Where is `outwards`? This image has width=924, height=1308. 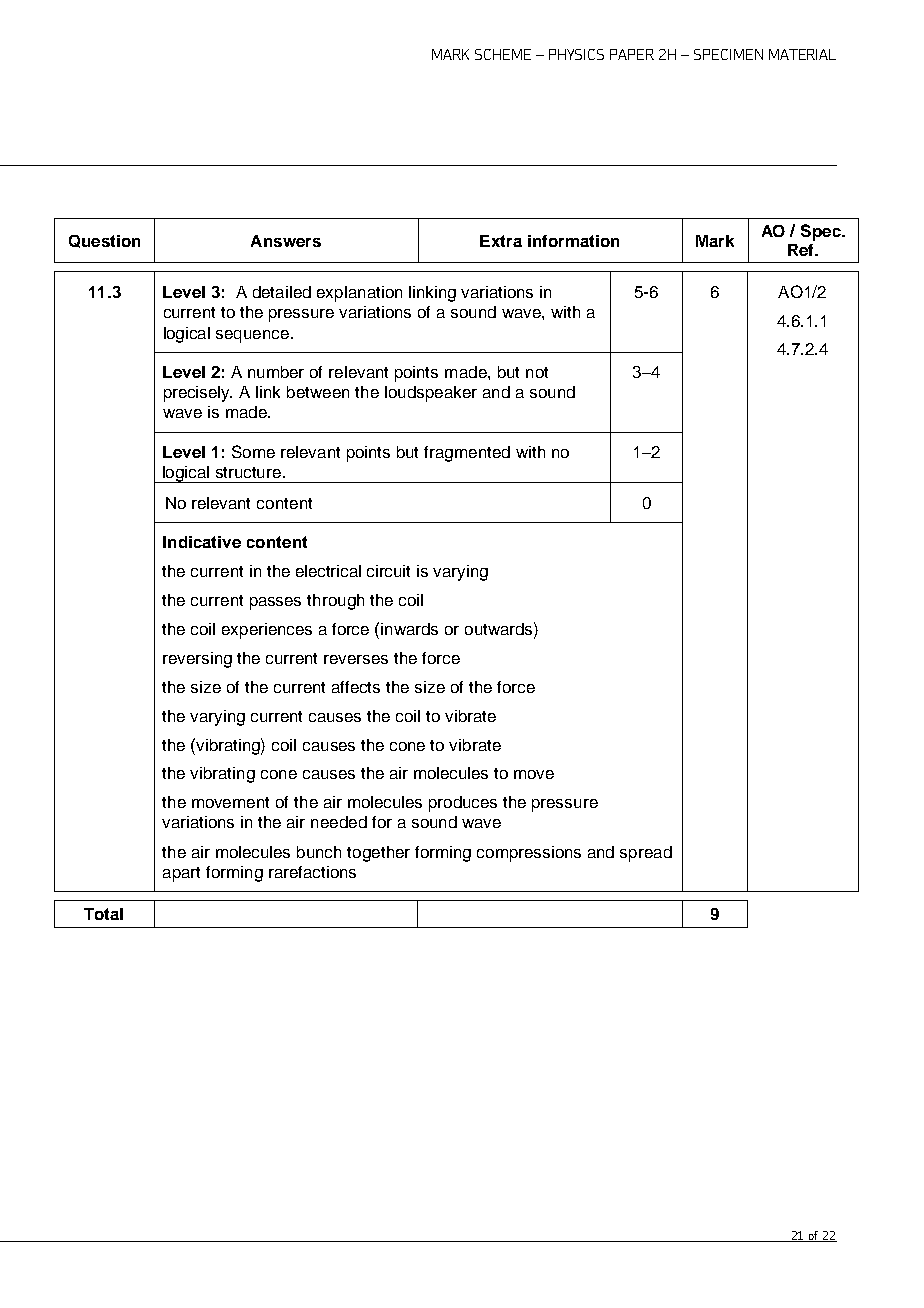
outwards is located at coordinates (500, 628).
